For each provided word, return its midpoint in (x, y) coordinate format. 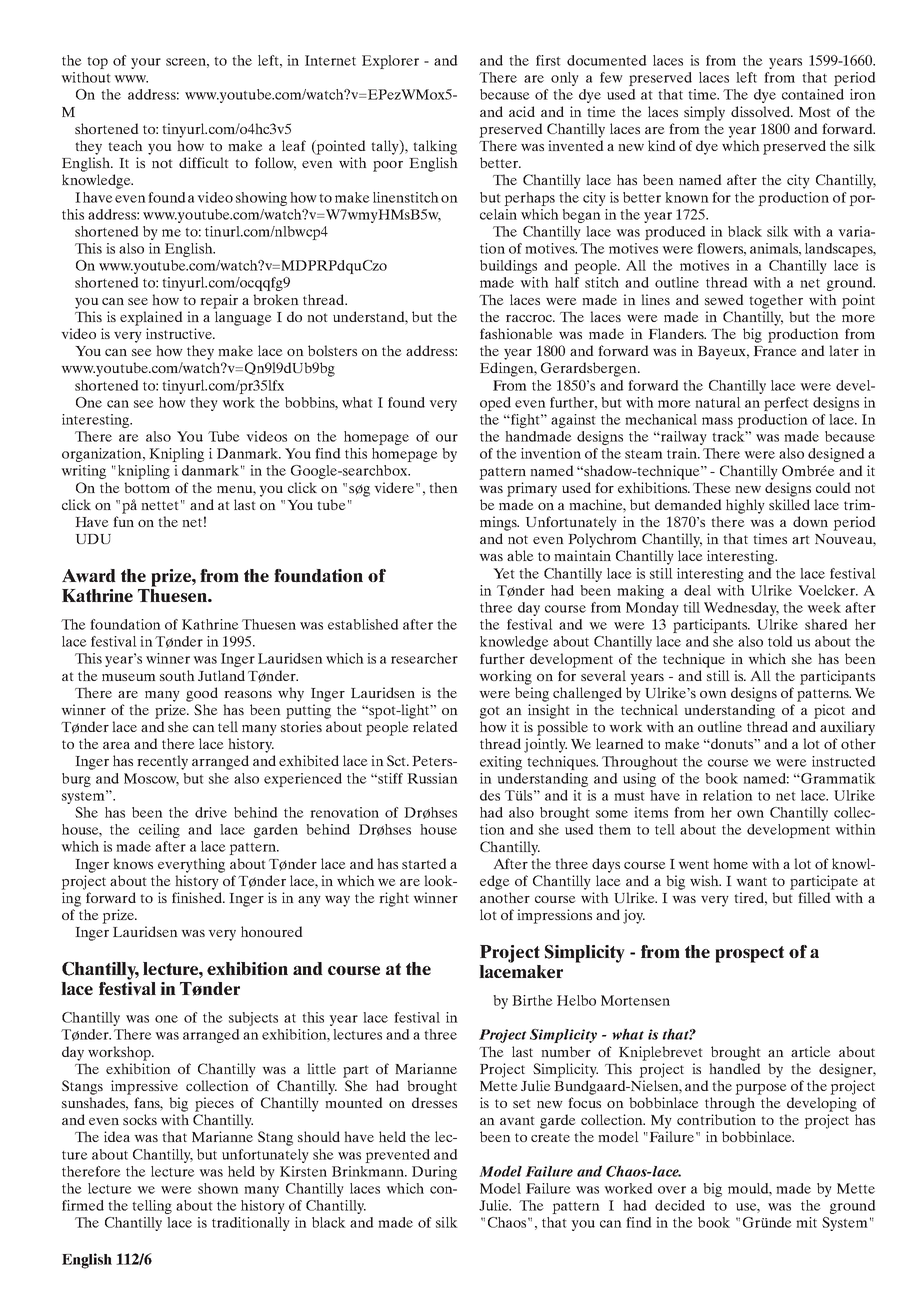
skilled (789, 504)
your (146, 63)
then (443, 487)
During (434, 1173)
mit (806, 1222)
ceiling (159, 831)
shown (218, 1188)
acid (522, 111)
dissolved (761, 111)
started (424, 863)
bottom (147, 487)
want (751, 881)
